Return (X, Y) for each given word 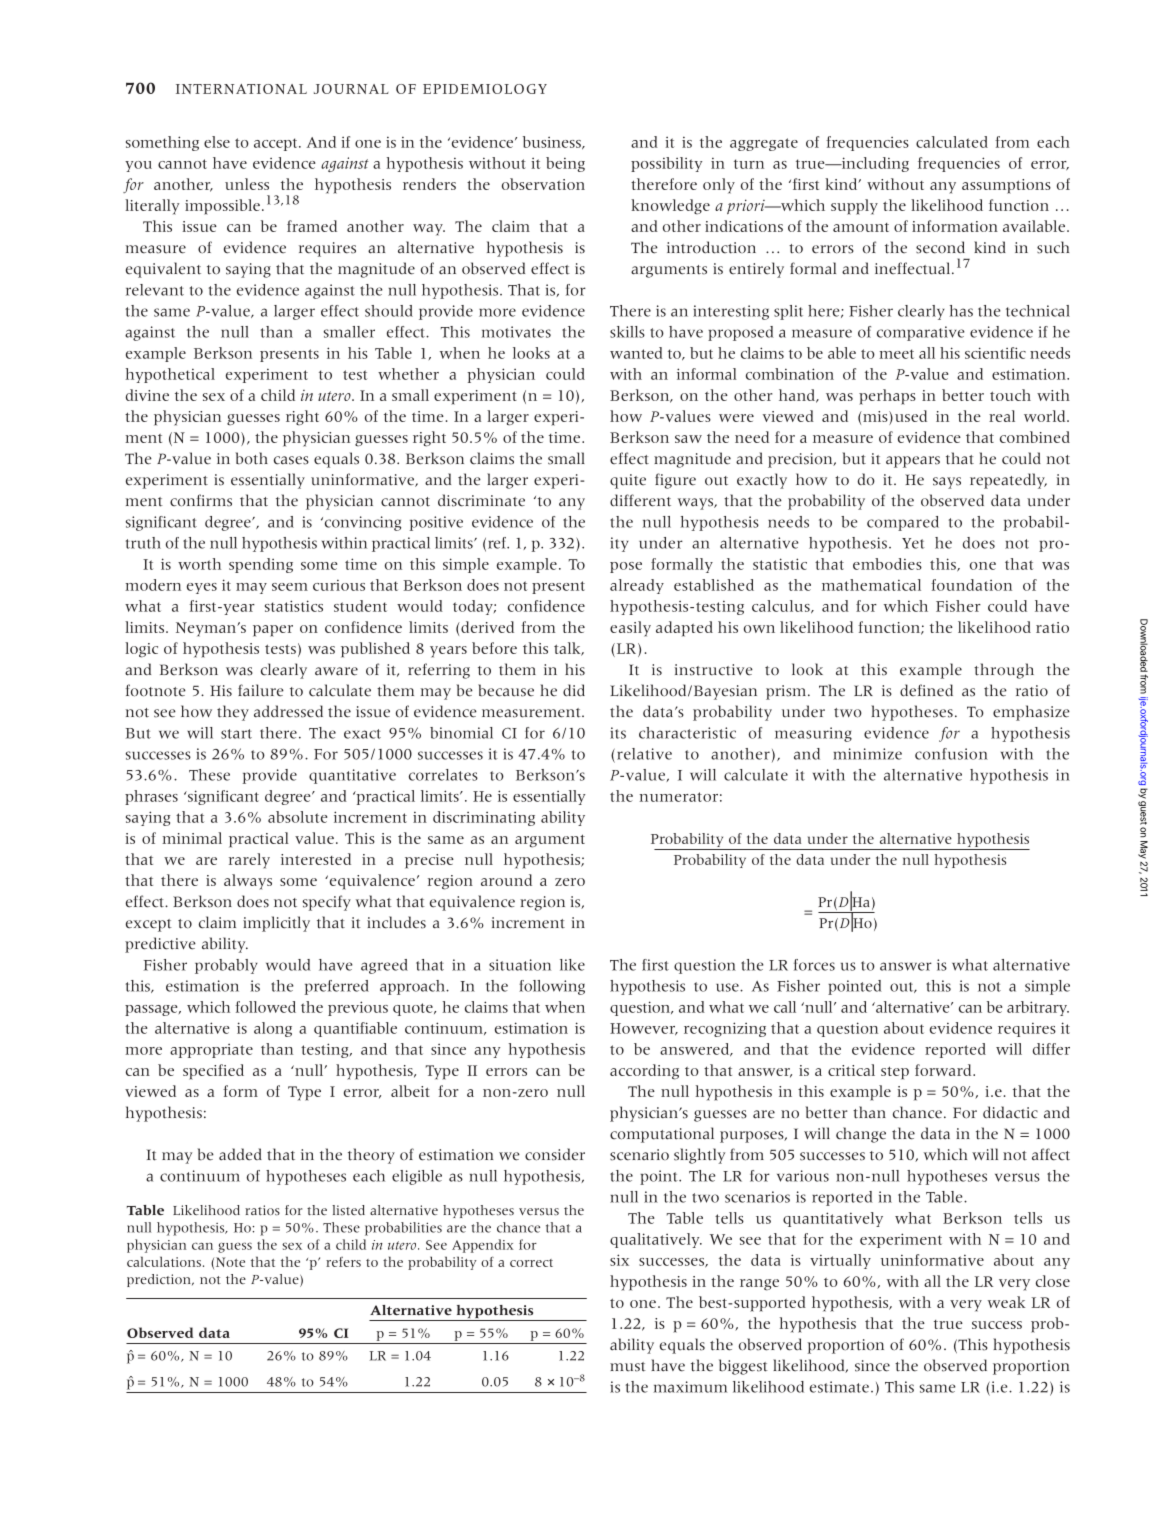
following (552, 987)
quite (628, 481)
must (628, 1367)
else (217, 142)
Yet (913, 543)
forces (814, 965)
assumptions (1006, 186)
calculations (164, 1261)
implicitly (276, 924)
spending (261, 565)
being (565, 164)
